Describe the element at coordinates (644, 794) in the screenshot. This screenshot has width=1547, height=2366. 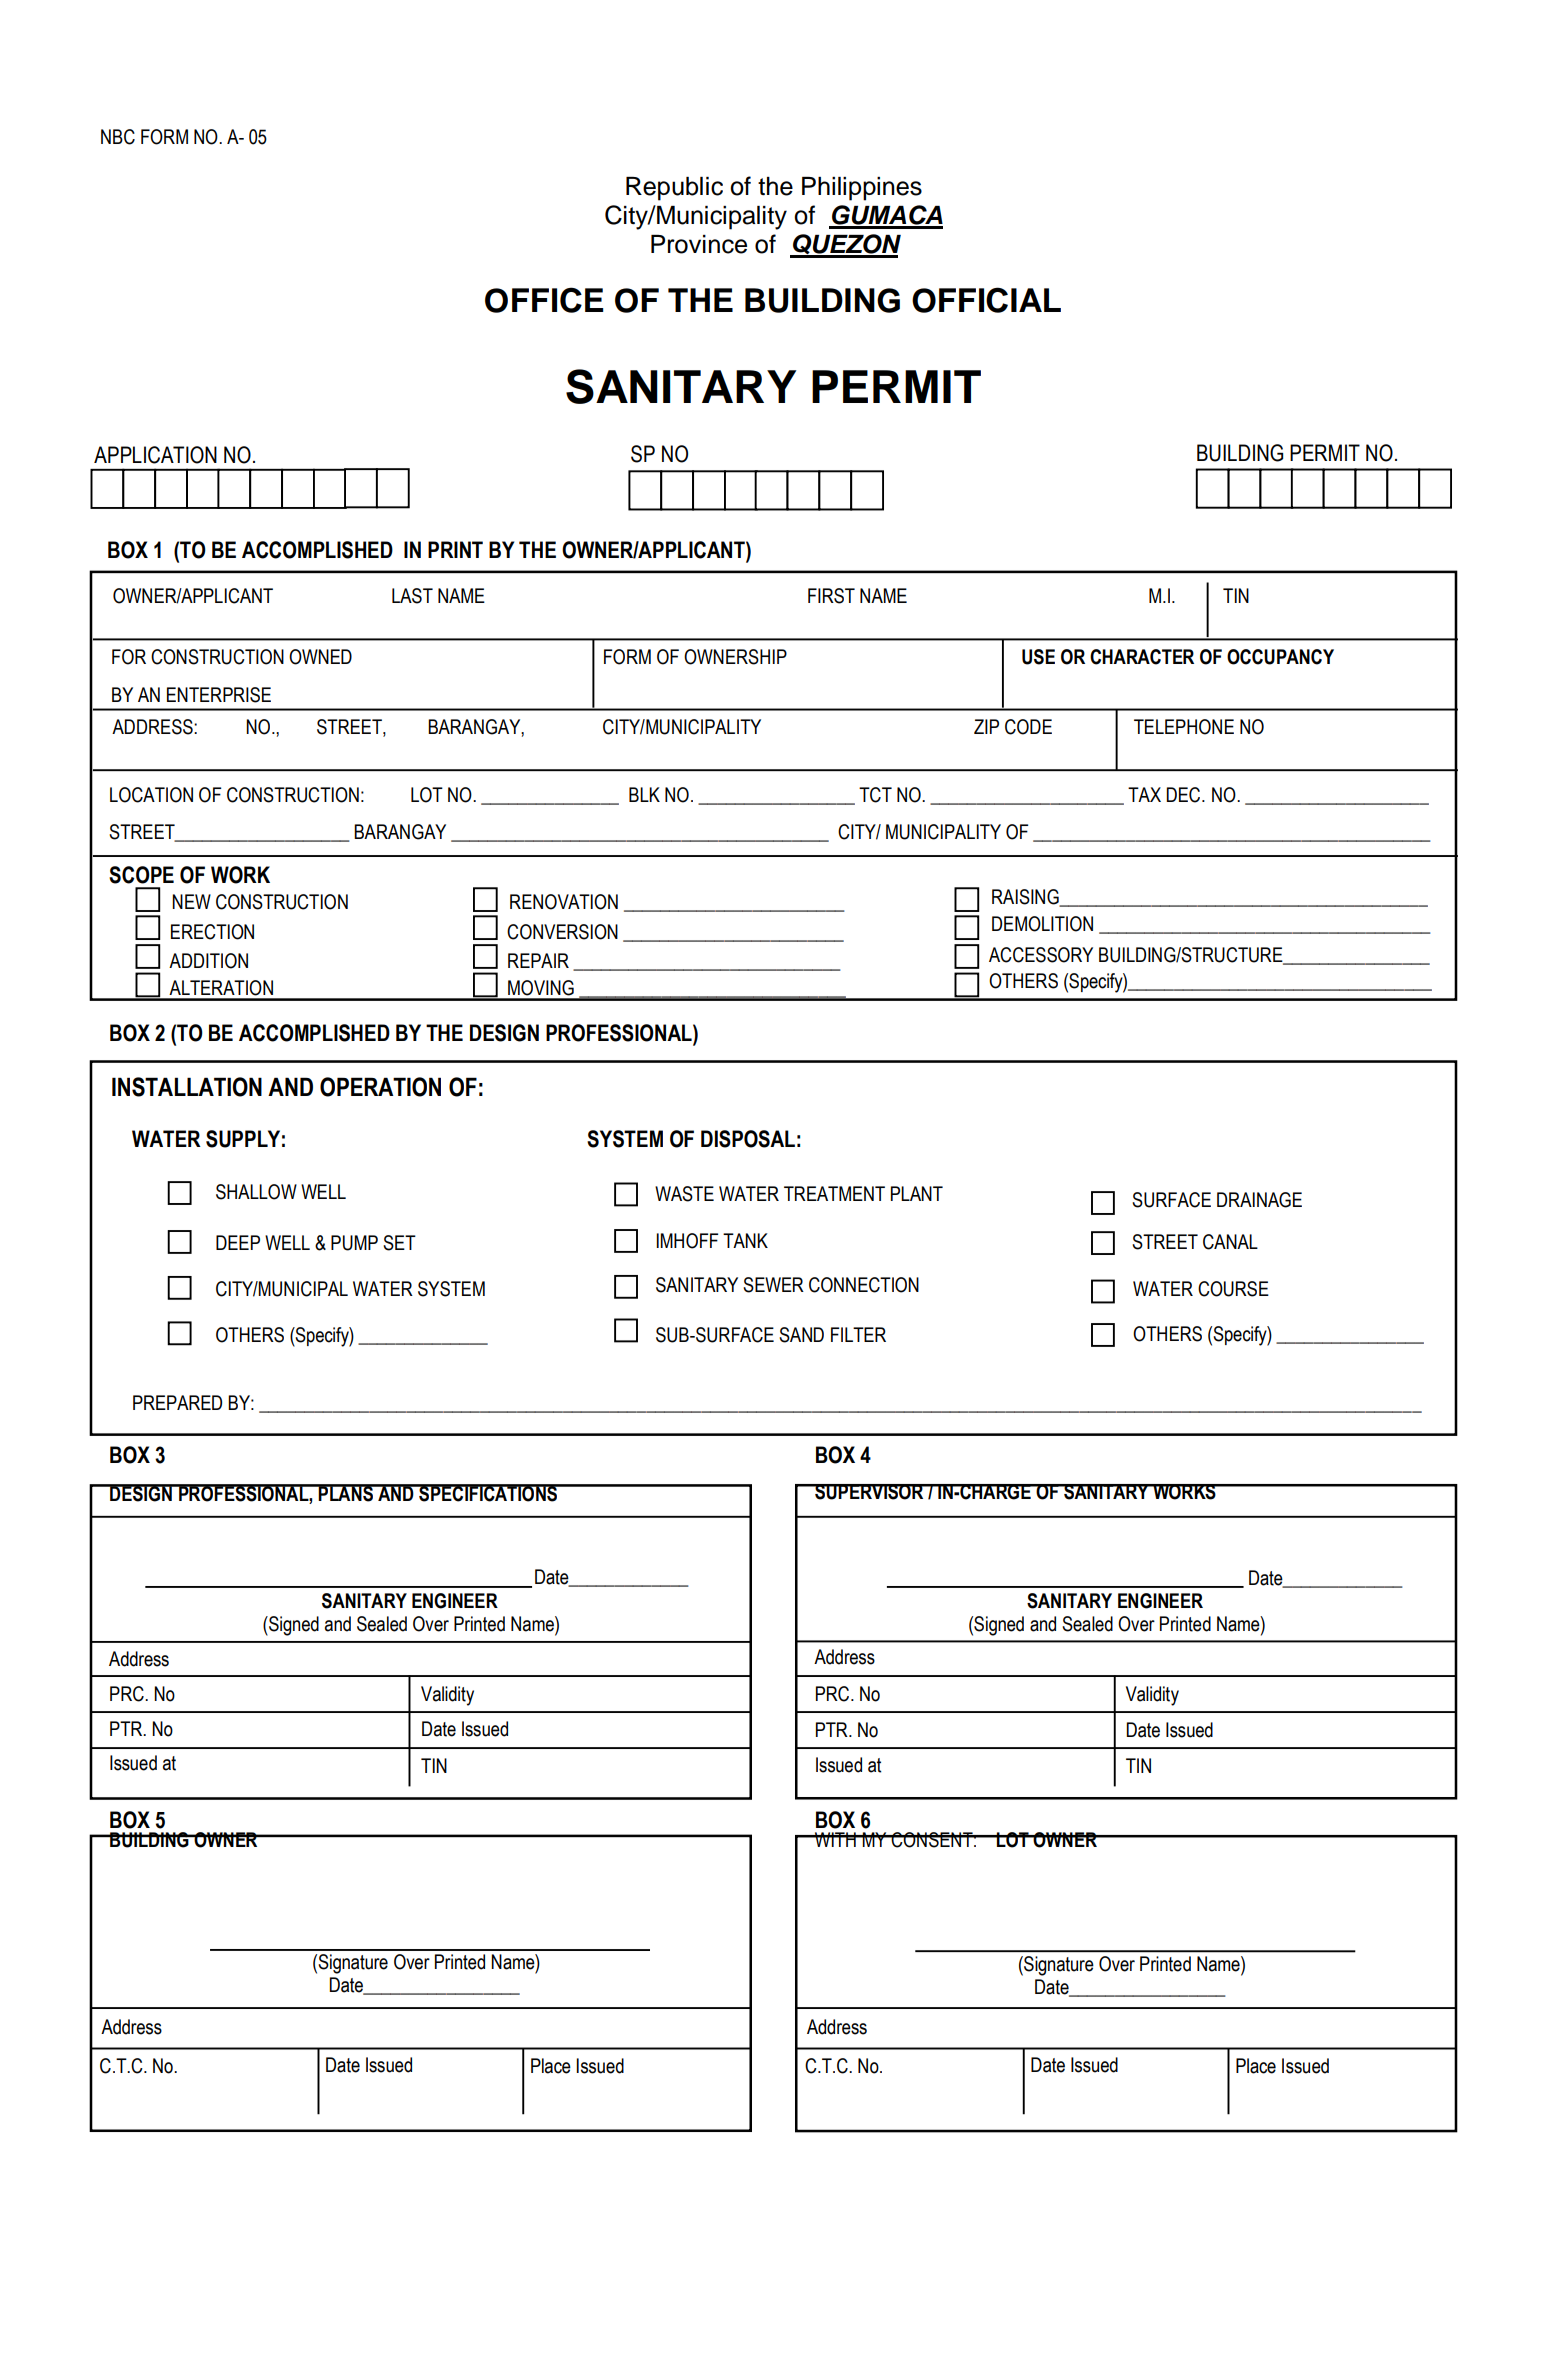
I see `BLK` at that location.
